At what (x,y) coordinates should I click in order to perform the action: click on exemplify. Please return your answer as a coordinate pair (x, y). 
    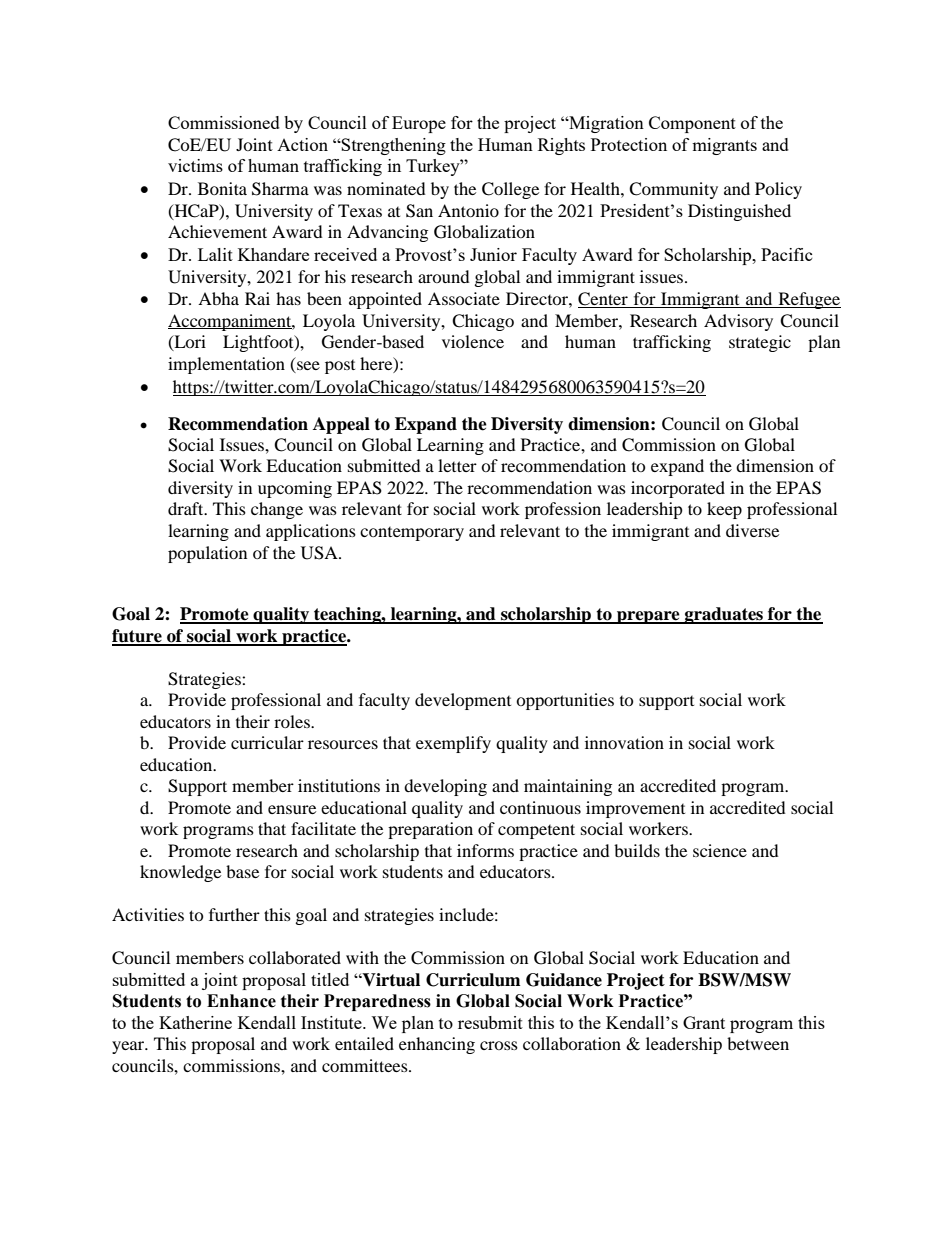
    Looking at the image, I should click on (453, 744).
